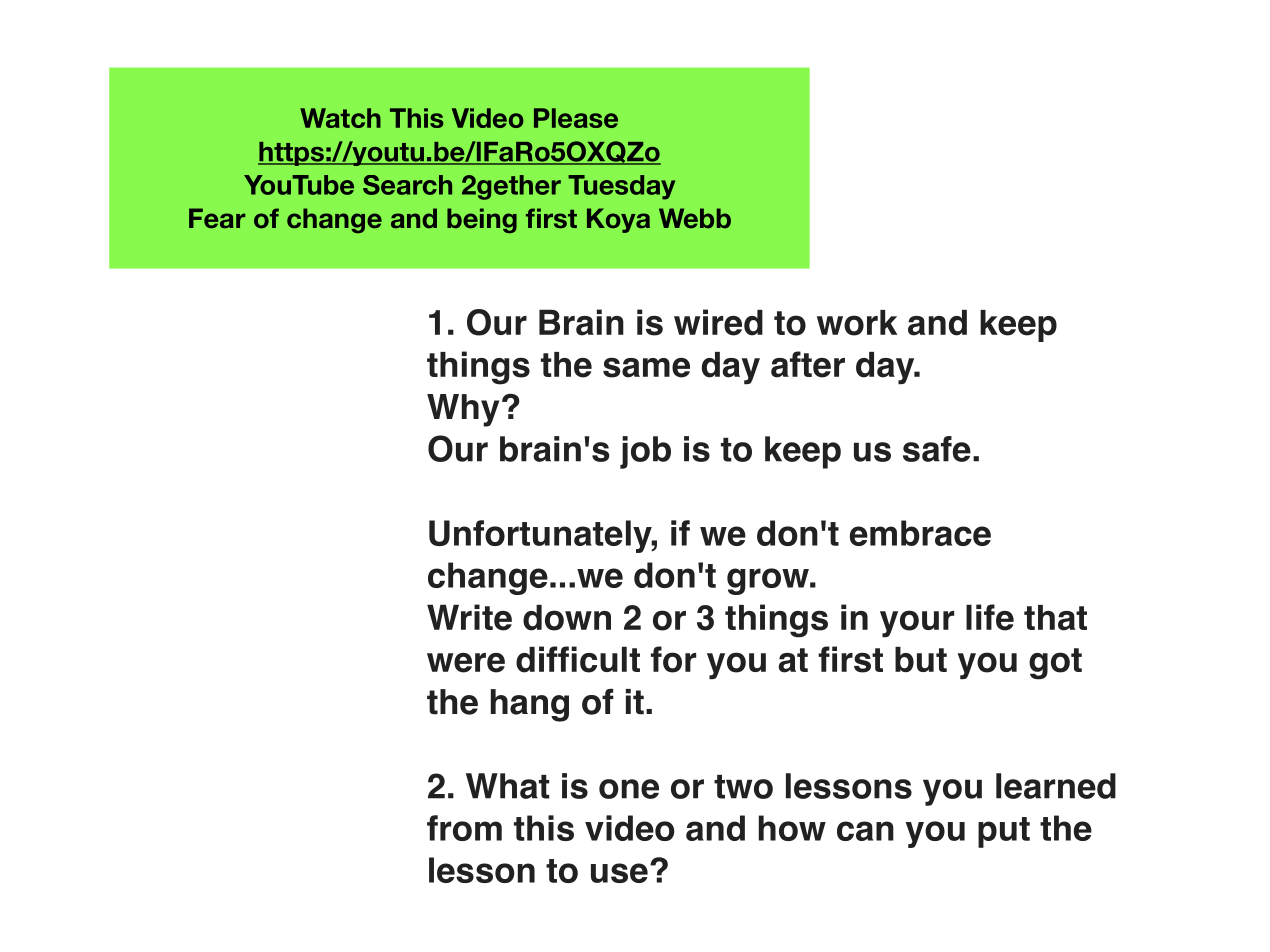  Describe the element at coordinates (576, 118) in the screenshot. I see `Please` at that location.
